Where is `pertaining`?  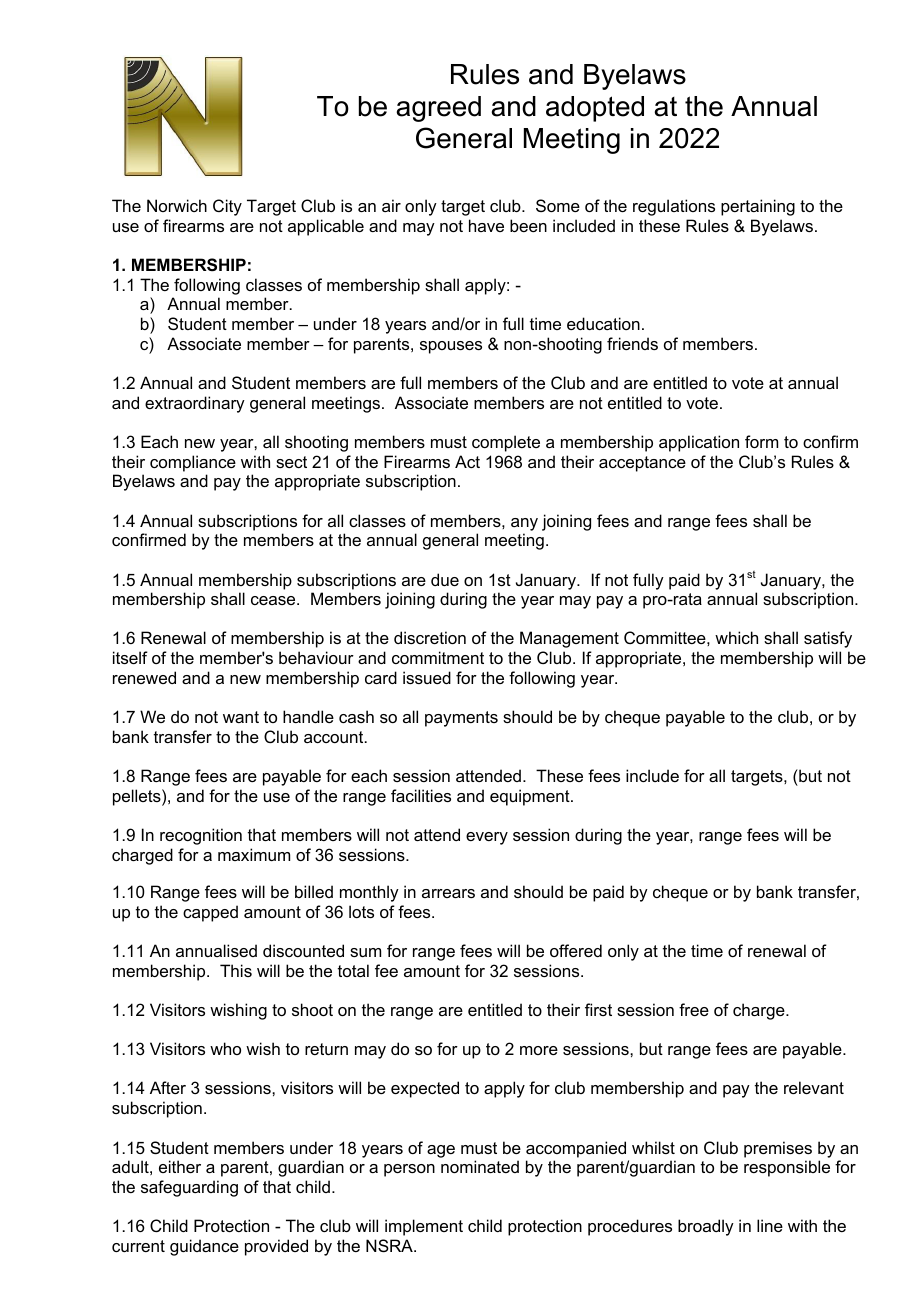
pertaining is located at coordinates (758, 207).
